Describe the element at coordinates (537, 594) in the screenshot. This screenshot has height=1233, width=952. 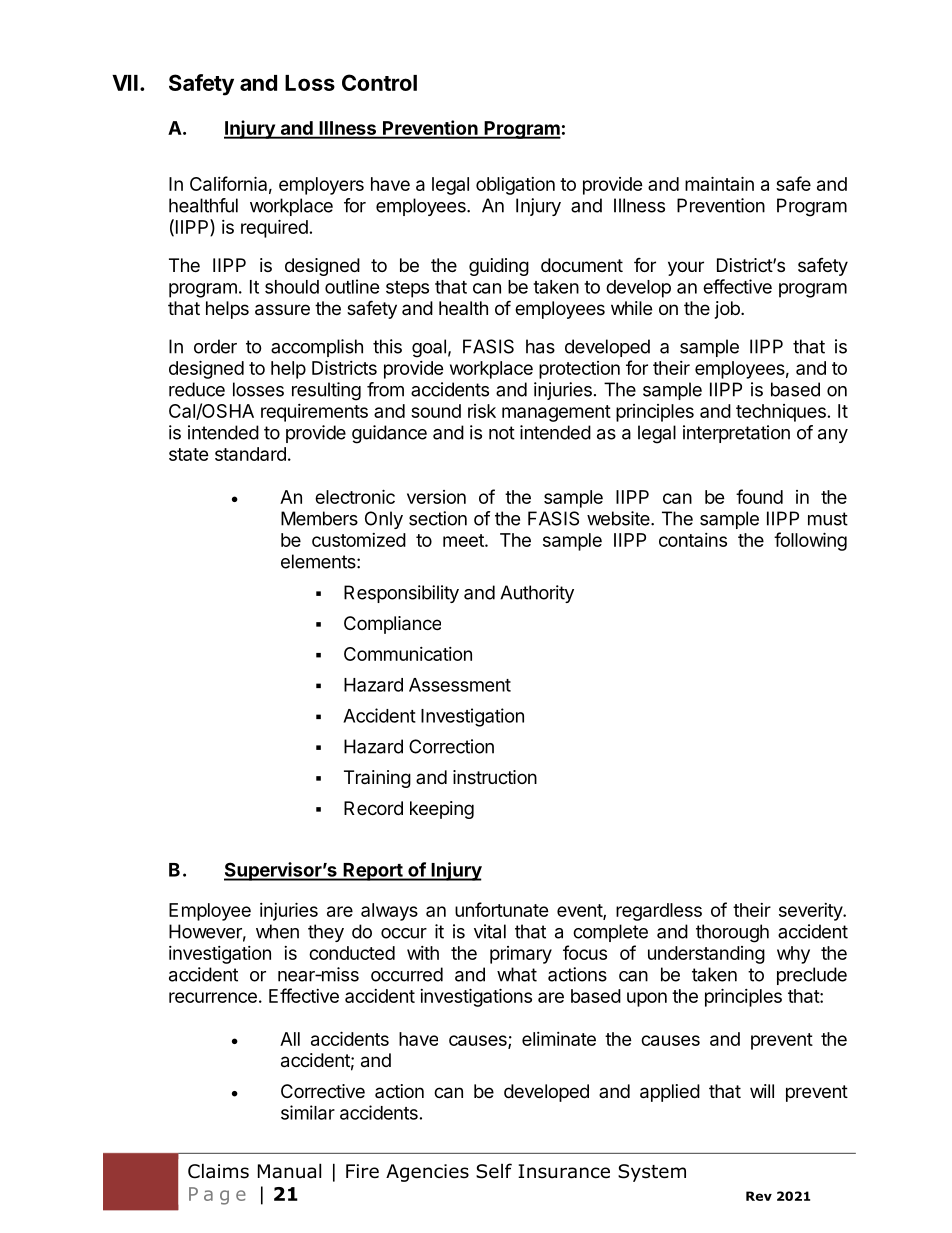
I see `Authority` at that location.
